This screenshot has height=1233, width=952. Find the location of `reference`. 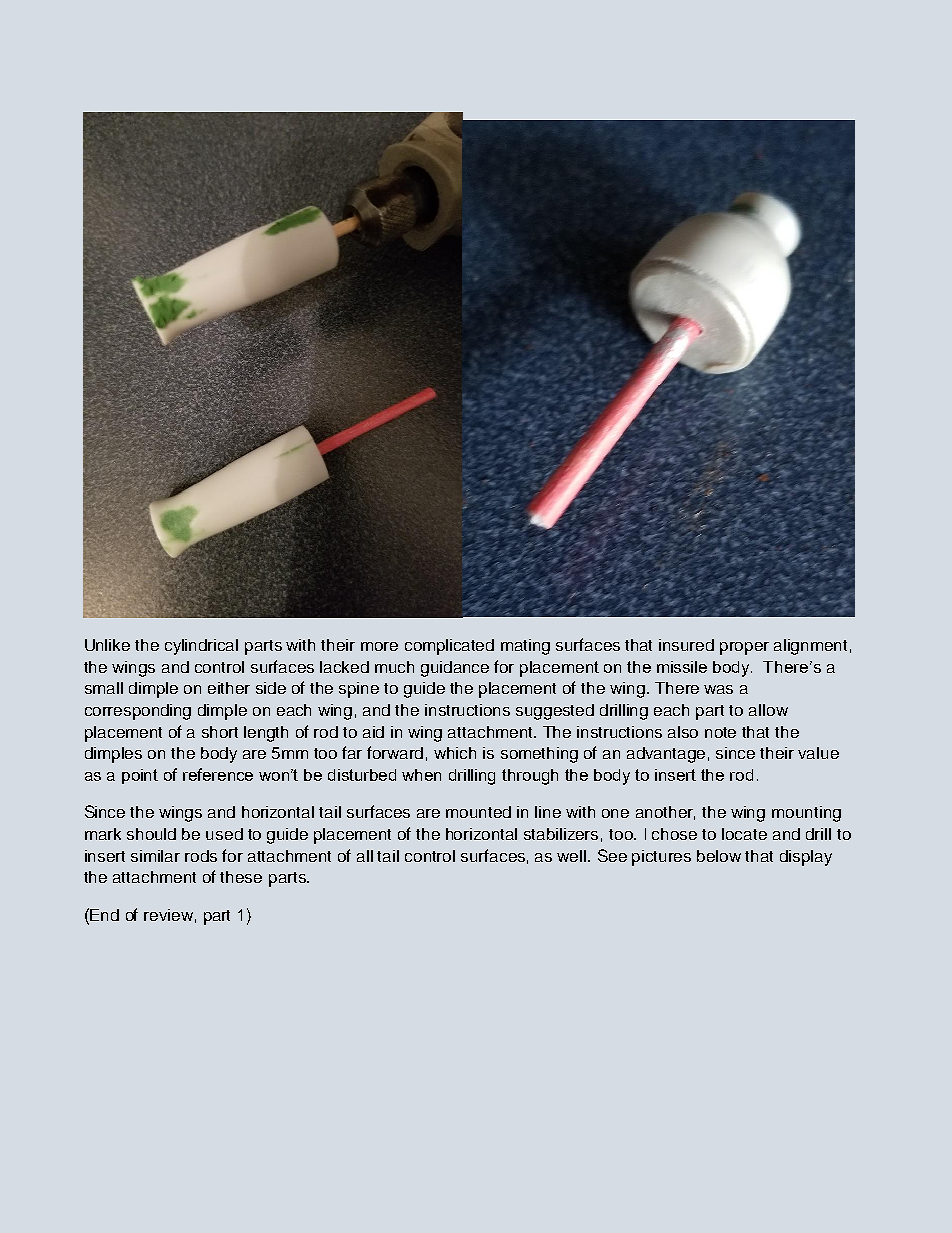

reference is located at coordinates (218, 774).
